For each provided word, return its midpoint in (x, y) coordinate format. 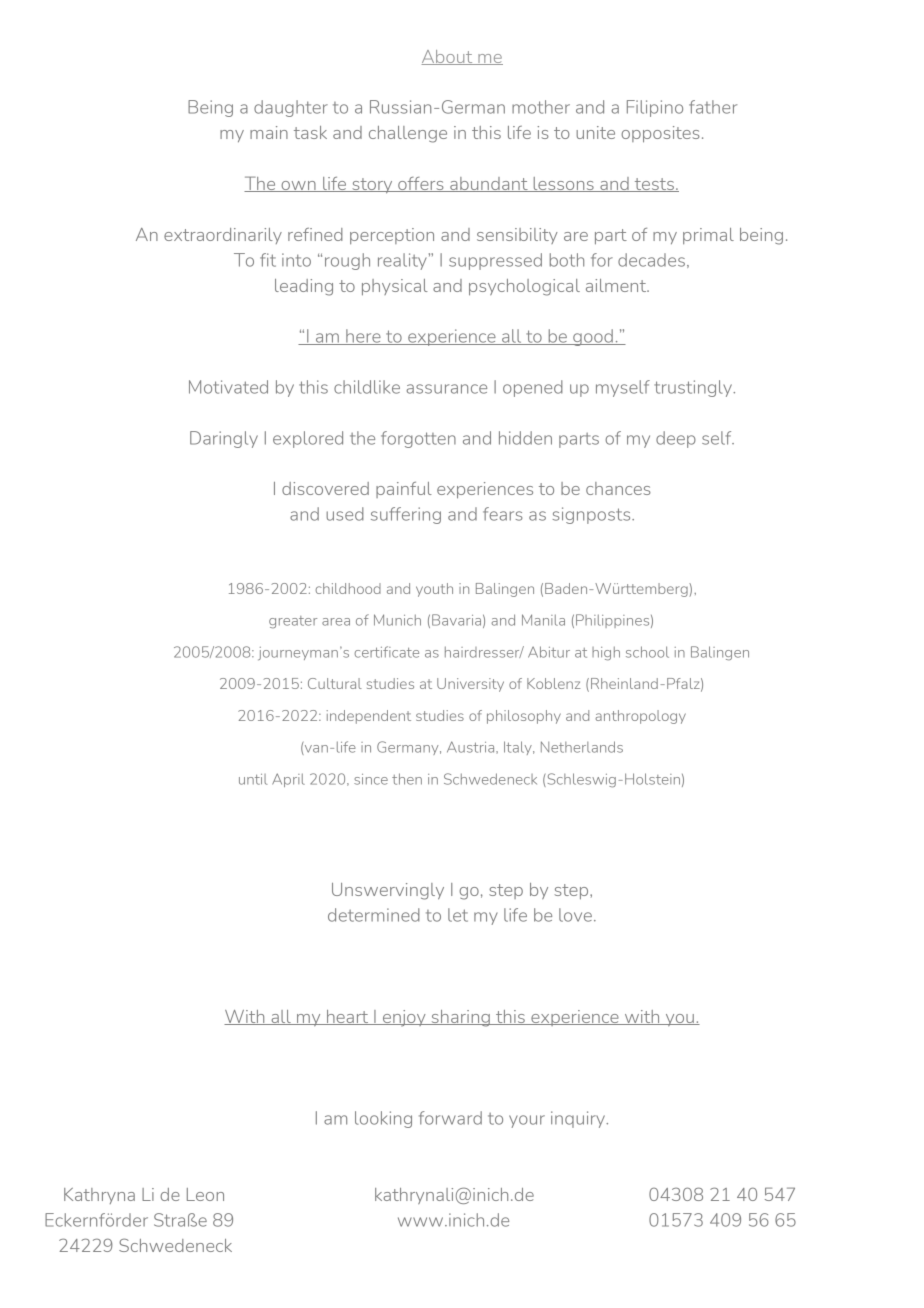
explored (308, 439)
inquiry (579, 1119)
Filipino (655, 108)
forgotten (418, 439)
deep (676, 439)
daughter (291, 108)
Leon (205, 1194)
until (253, 779)
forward (450, 1118)
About (448, 57)
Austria (472, 747)
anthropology (640, 717)
